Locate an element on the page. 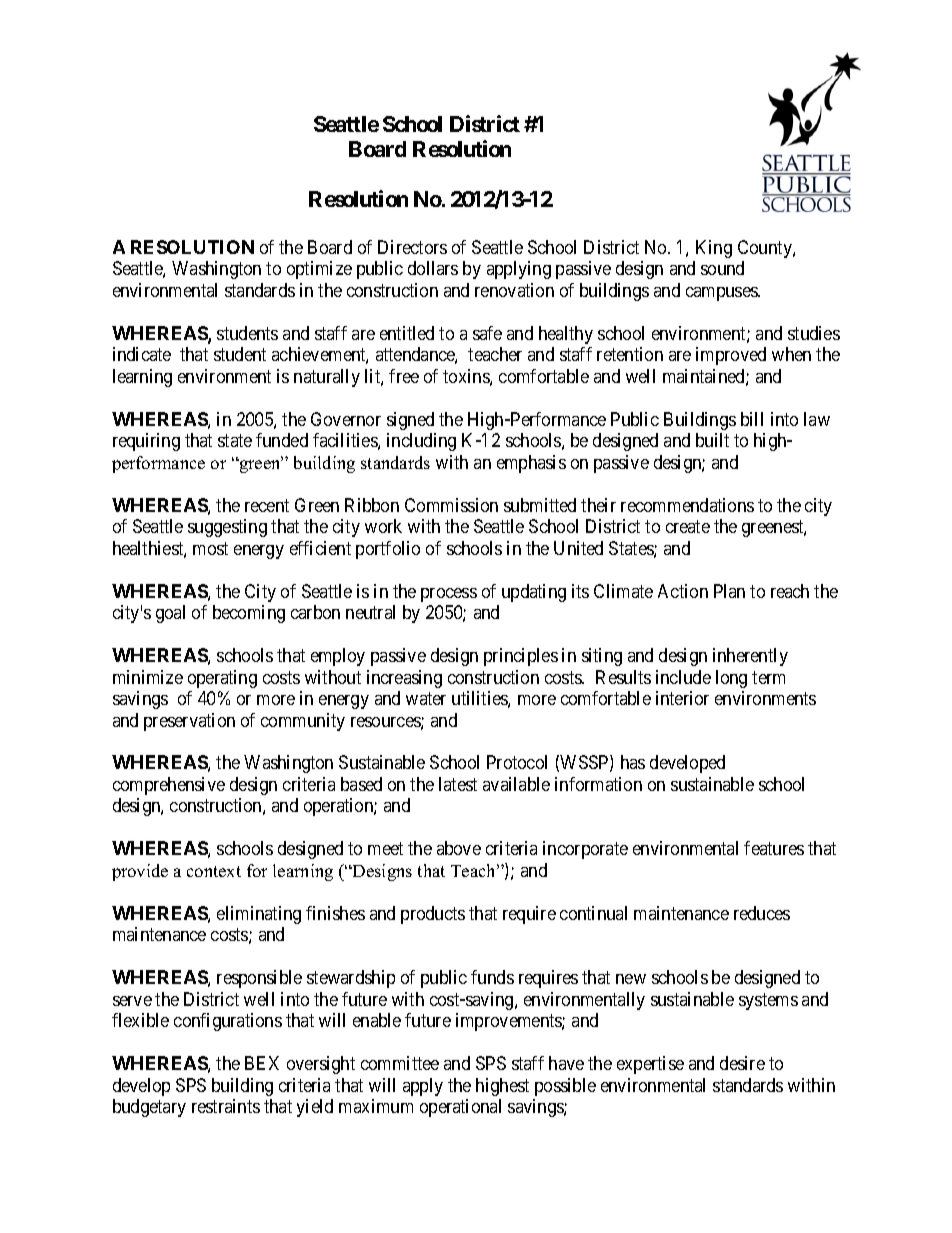 Image resolution: width=952 pixels, height=1233 pixels. dollars is located at coordinates (433, 268).
